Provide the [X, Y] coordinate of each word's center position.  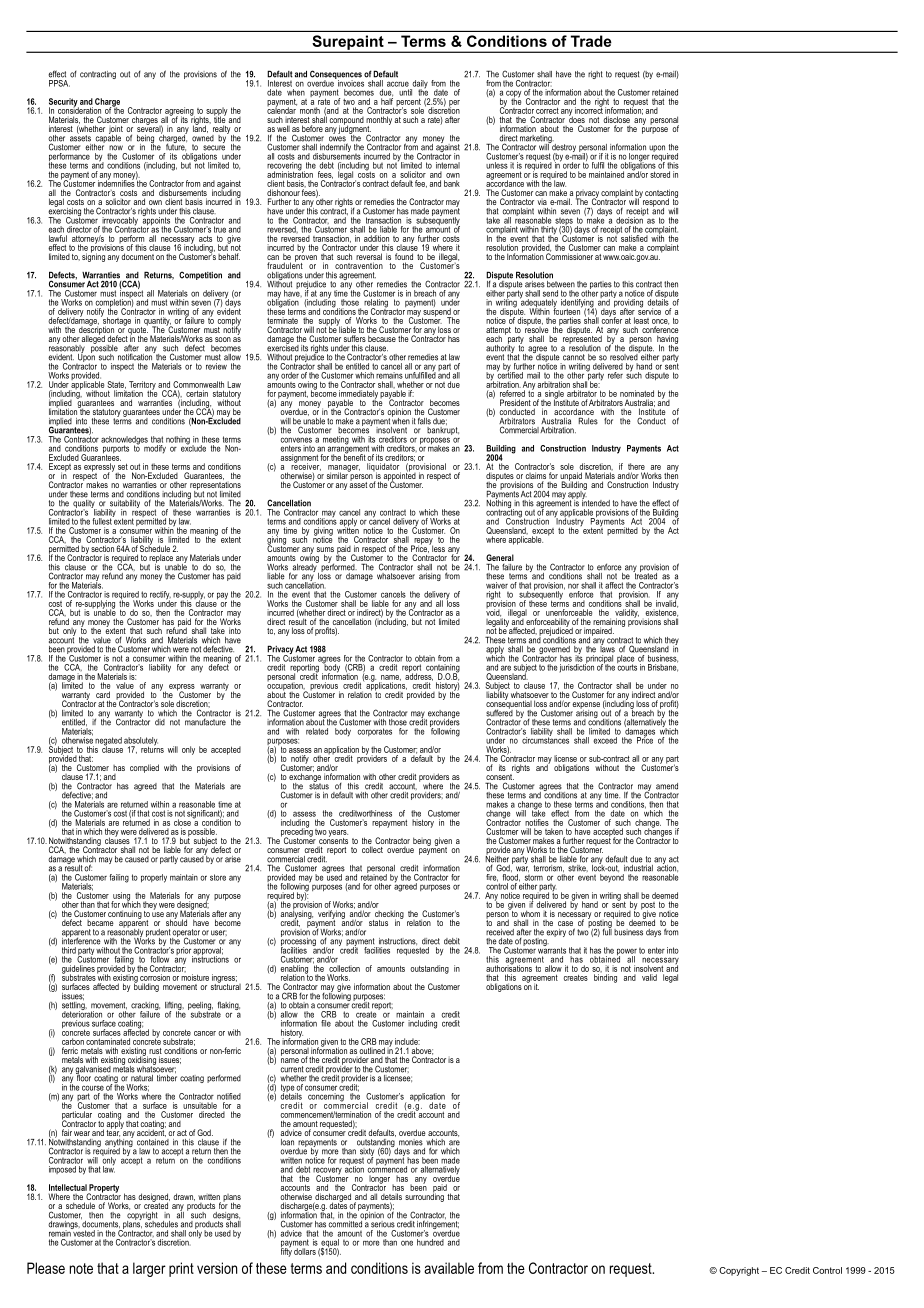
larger [149, 1269]
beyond [612, 878]
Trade [591, 41]
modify [155, 449]
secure [214, 148]
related [317, 731]
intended [596, 502]
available [449, 1268]
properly [154, 878]
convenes [296, 440]
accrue [398, 84]
